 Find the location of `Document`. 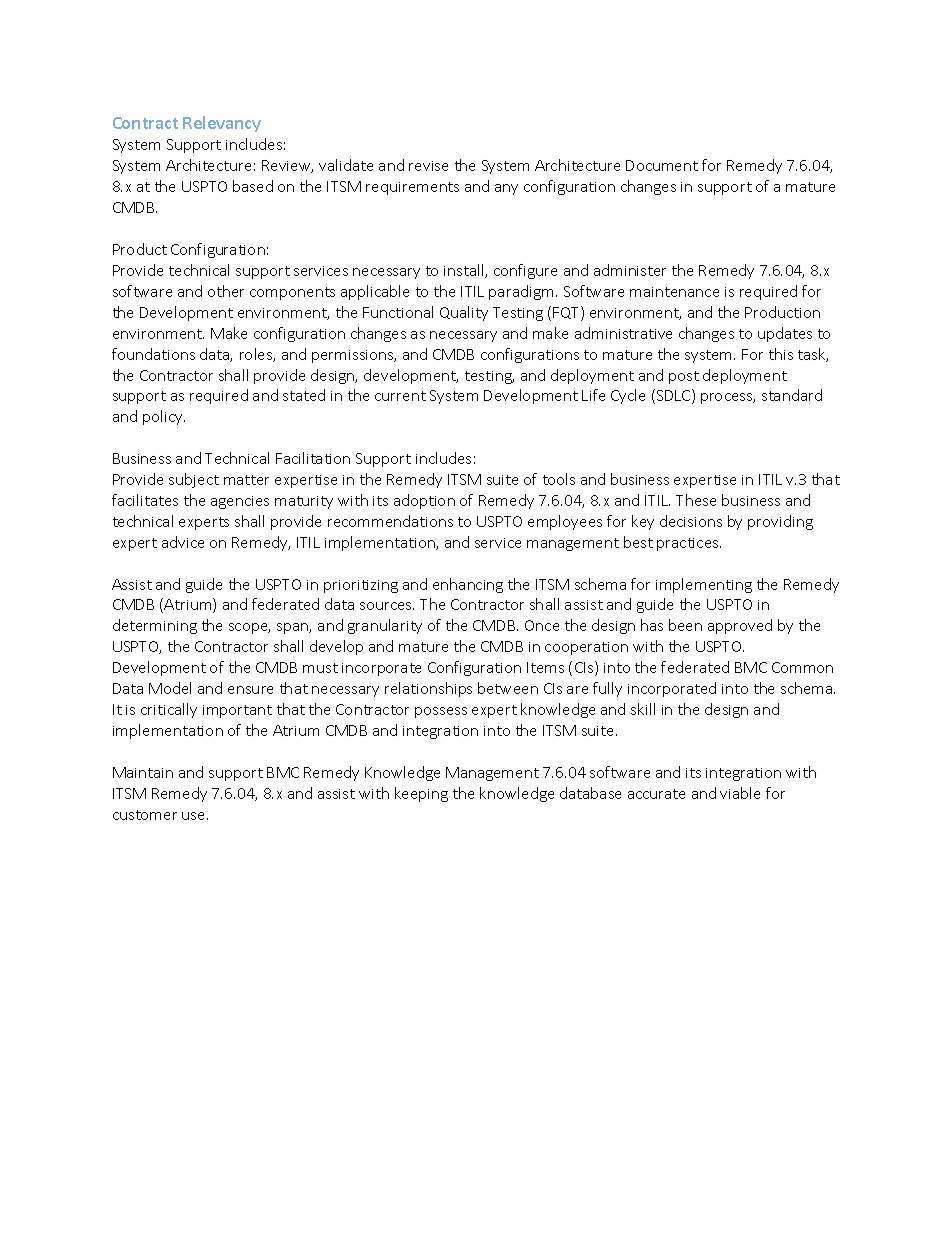

Document is located at coordinates (662, 165).
